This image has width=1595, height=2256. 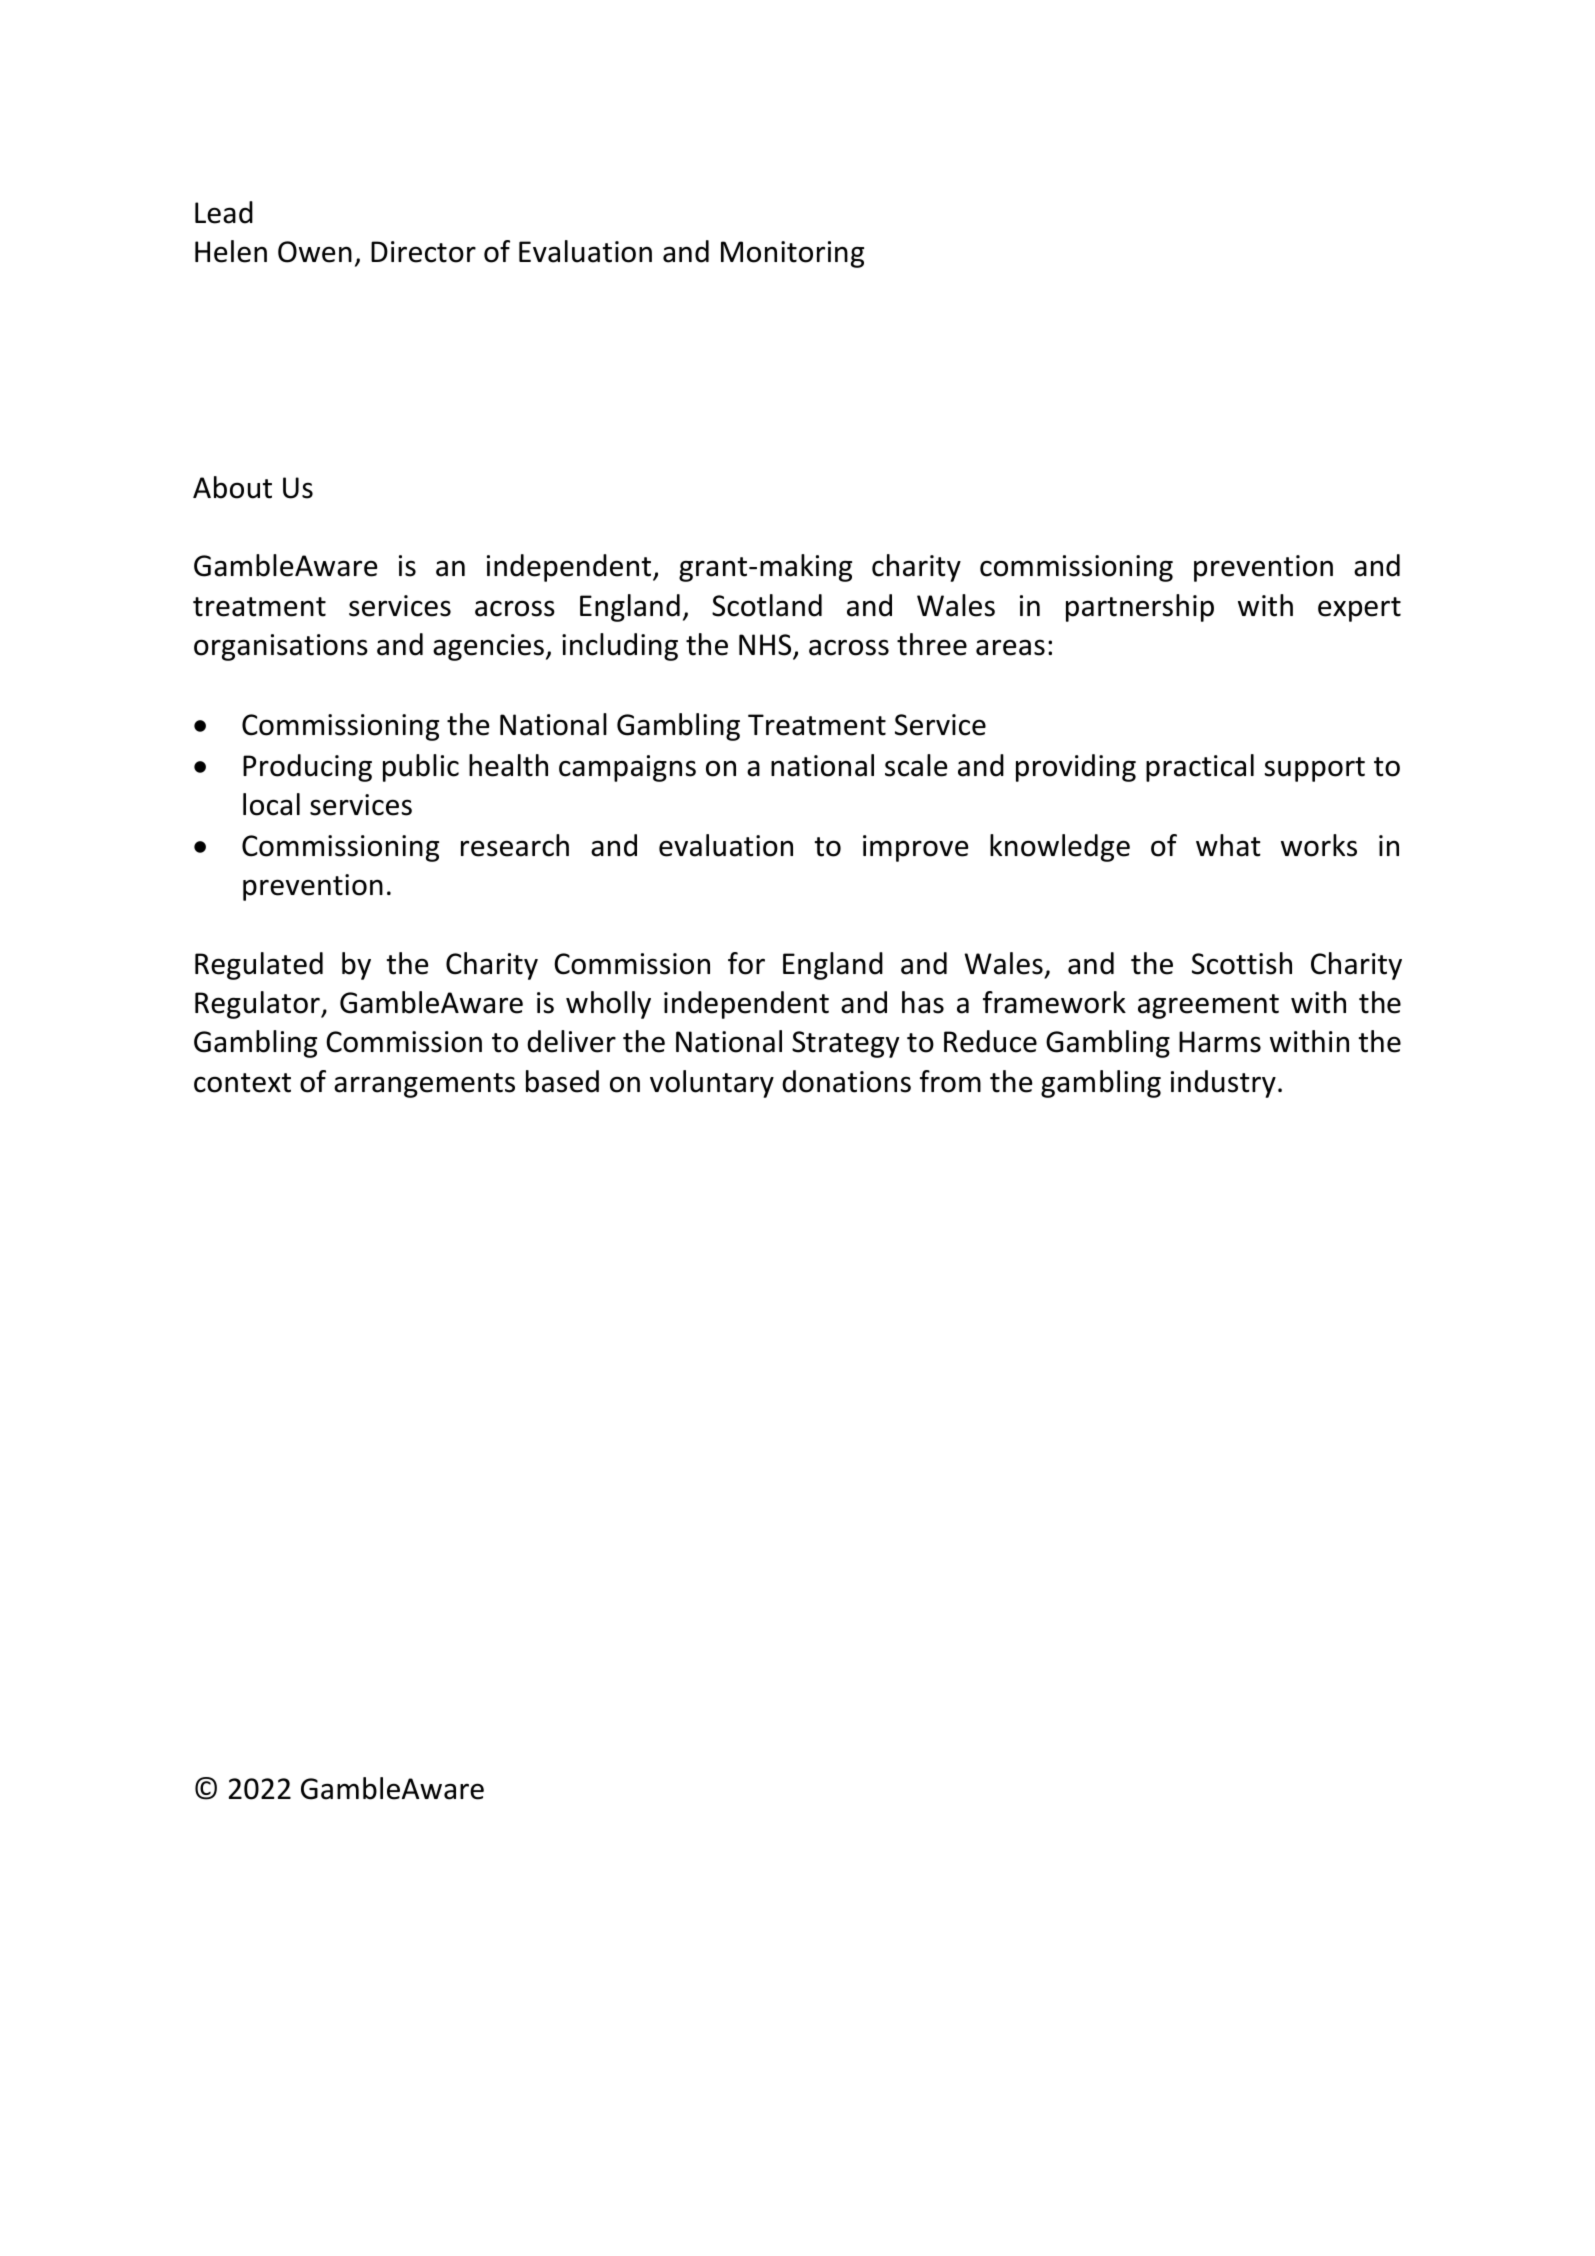 I want to click on Monitoring, so click(x=792, y=254).
